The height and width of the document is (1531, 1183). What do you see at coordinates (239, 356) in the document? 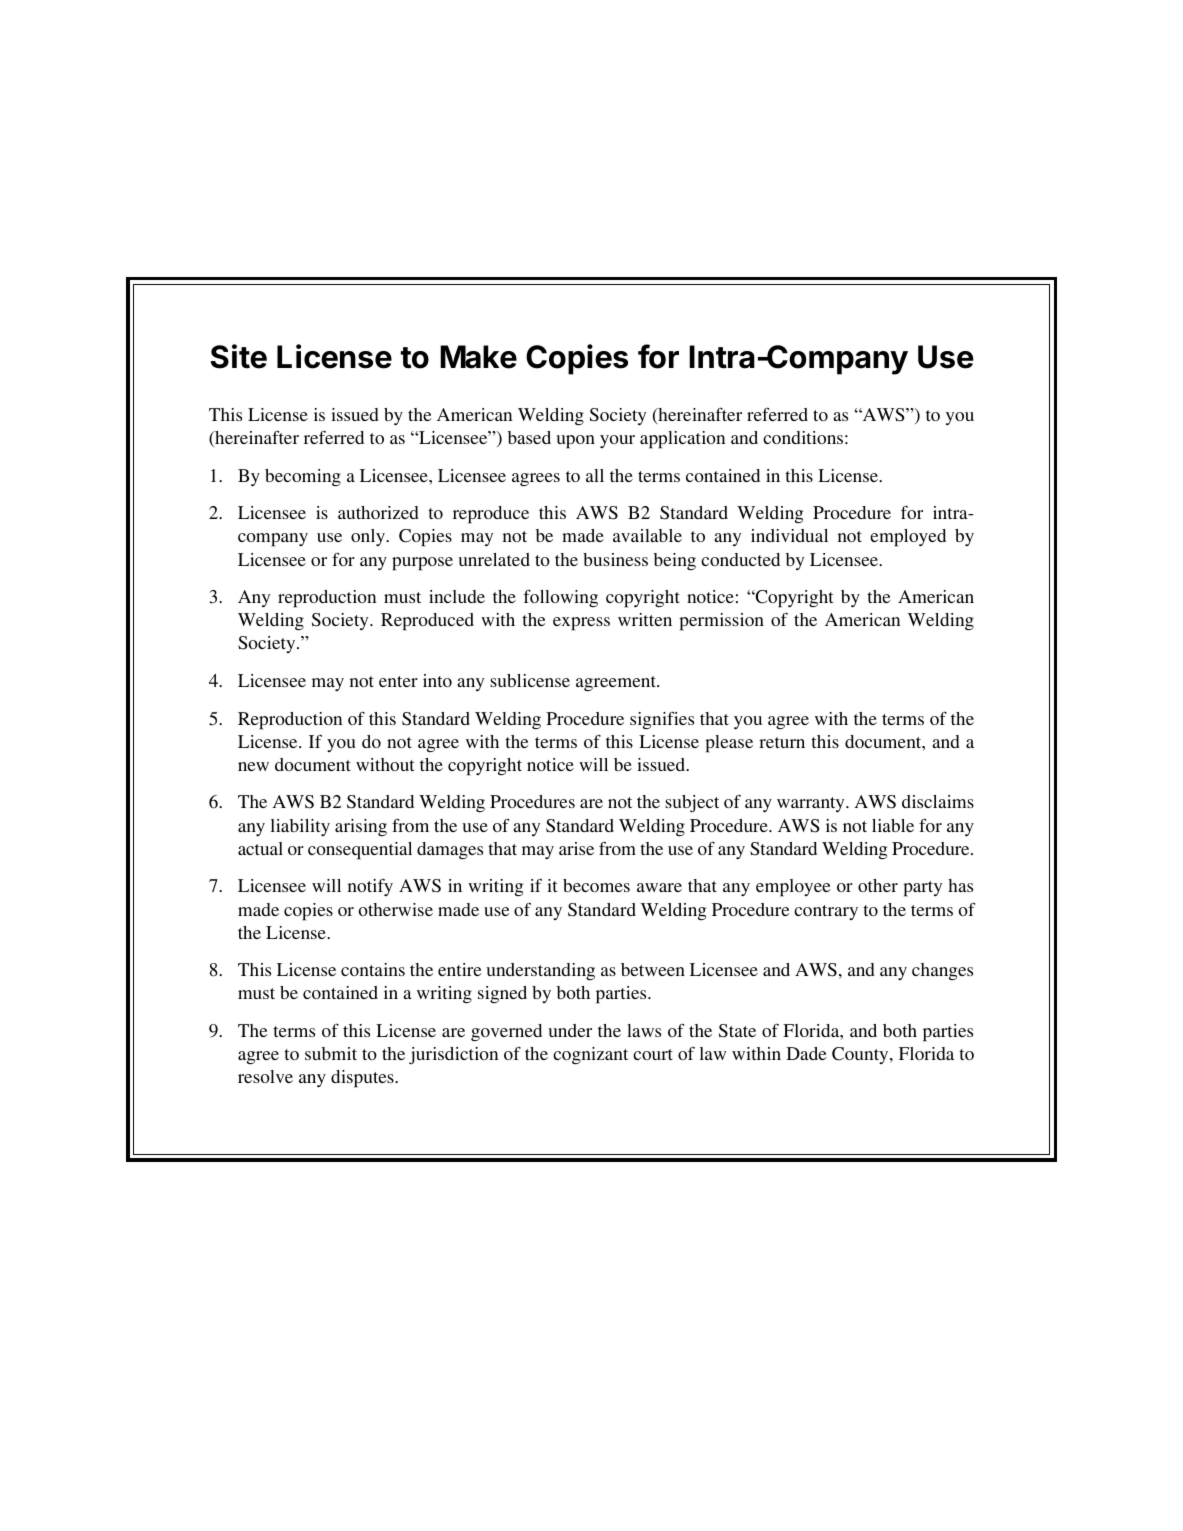
I see `Site` at bounding box center [239, 356].
